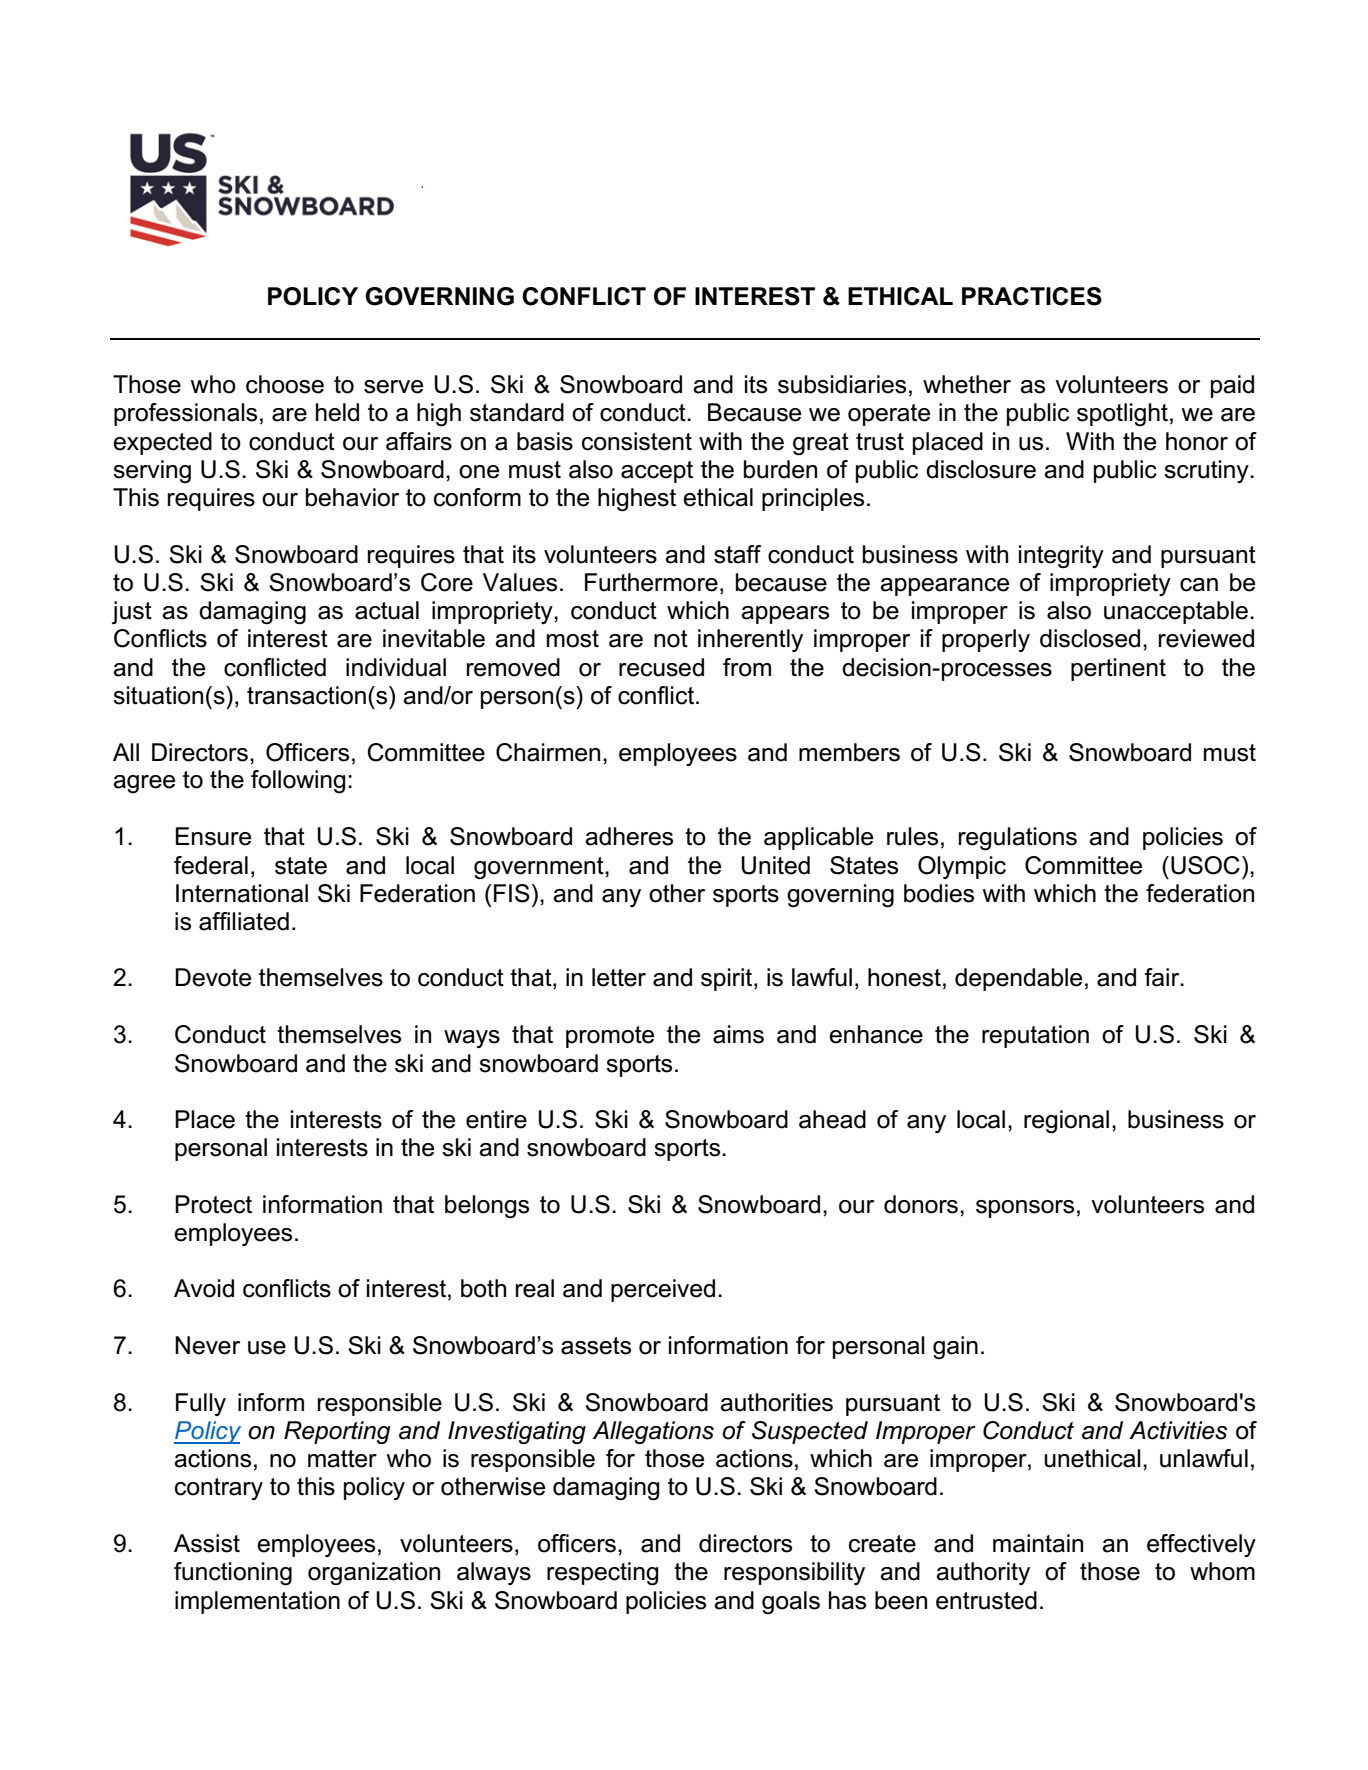 This image has width=1368, height=1770. Describe the element at coordinates (671, 639) in the image. I see `not` at that location.
